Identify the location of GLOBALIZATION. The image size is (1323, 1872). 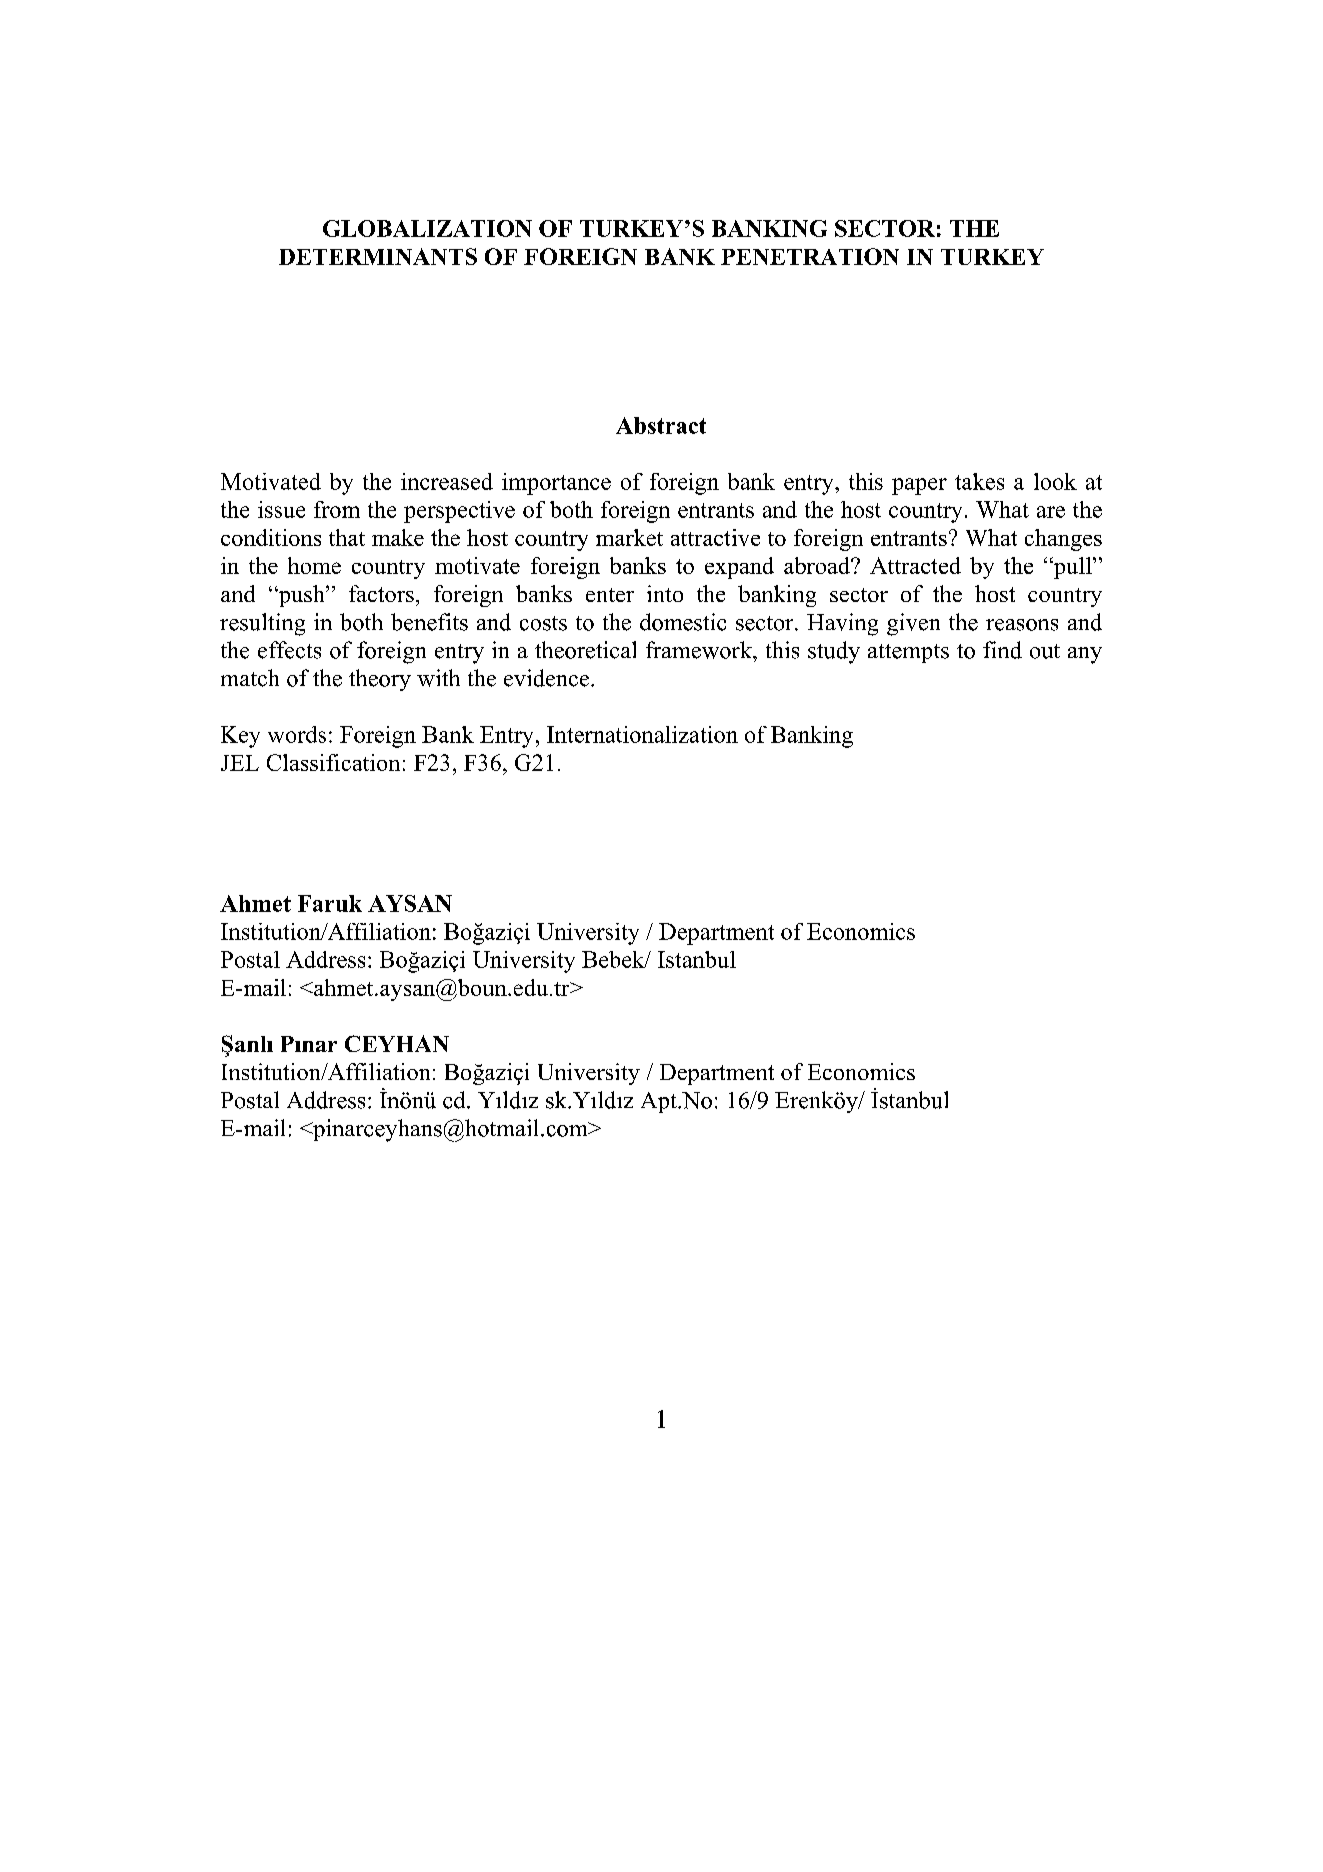
(427, 228).
